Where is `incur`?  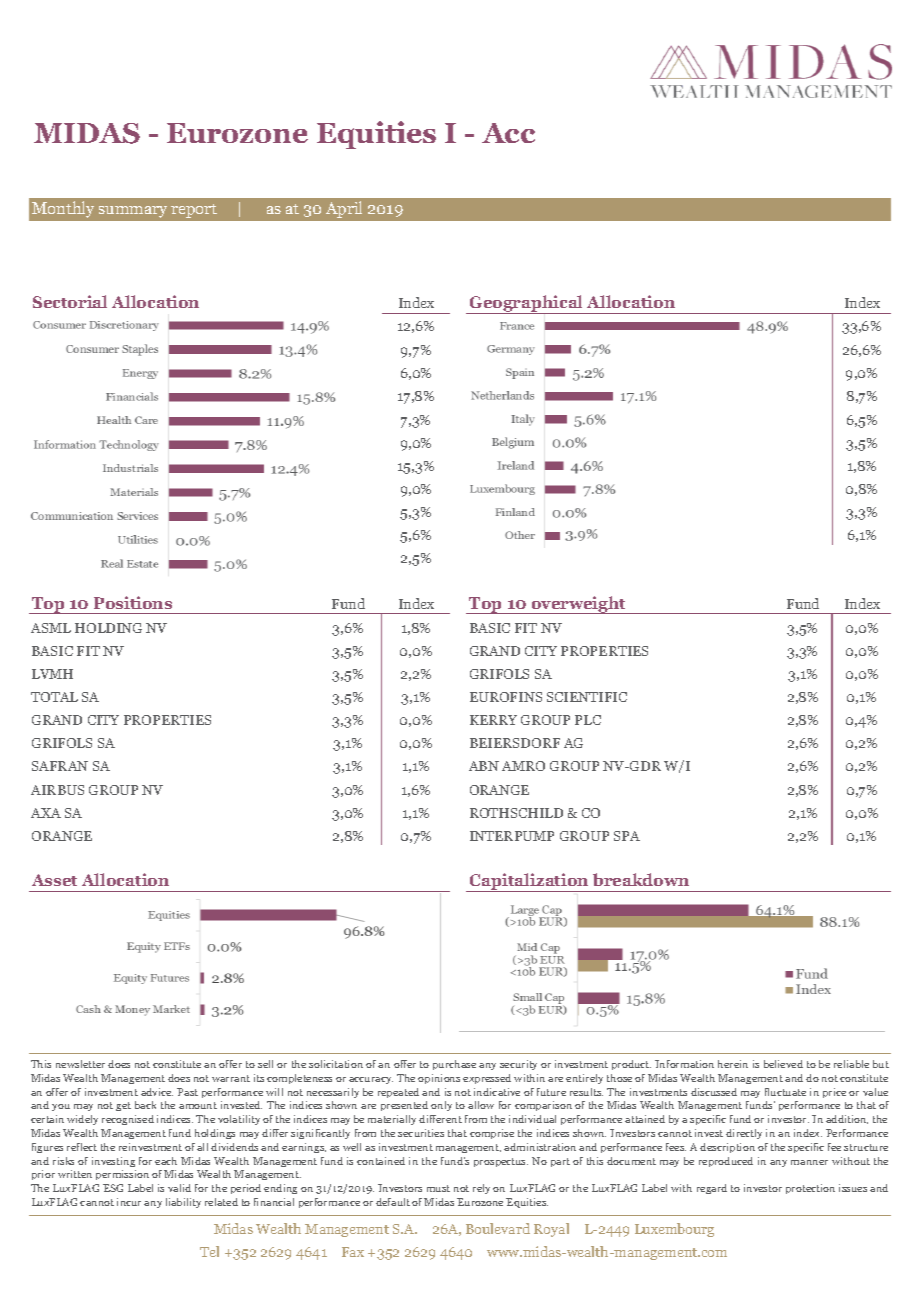
incur is located at coordinates (129, 1202).
